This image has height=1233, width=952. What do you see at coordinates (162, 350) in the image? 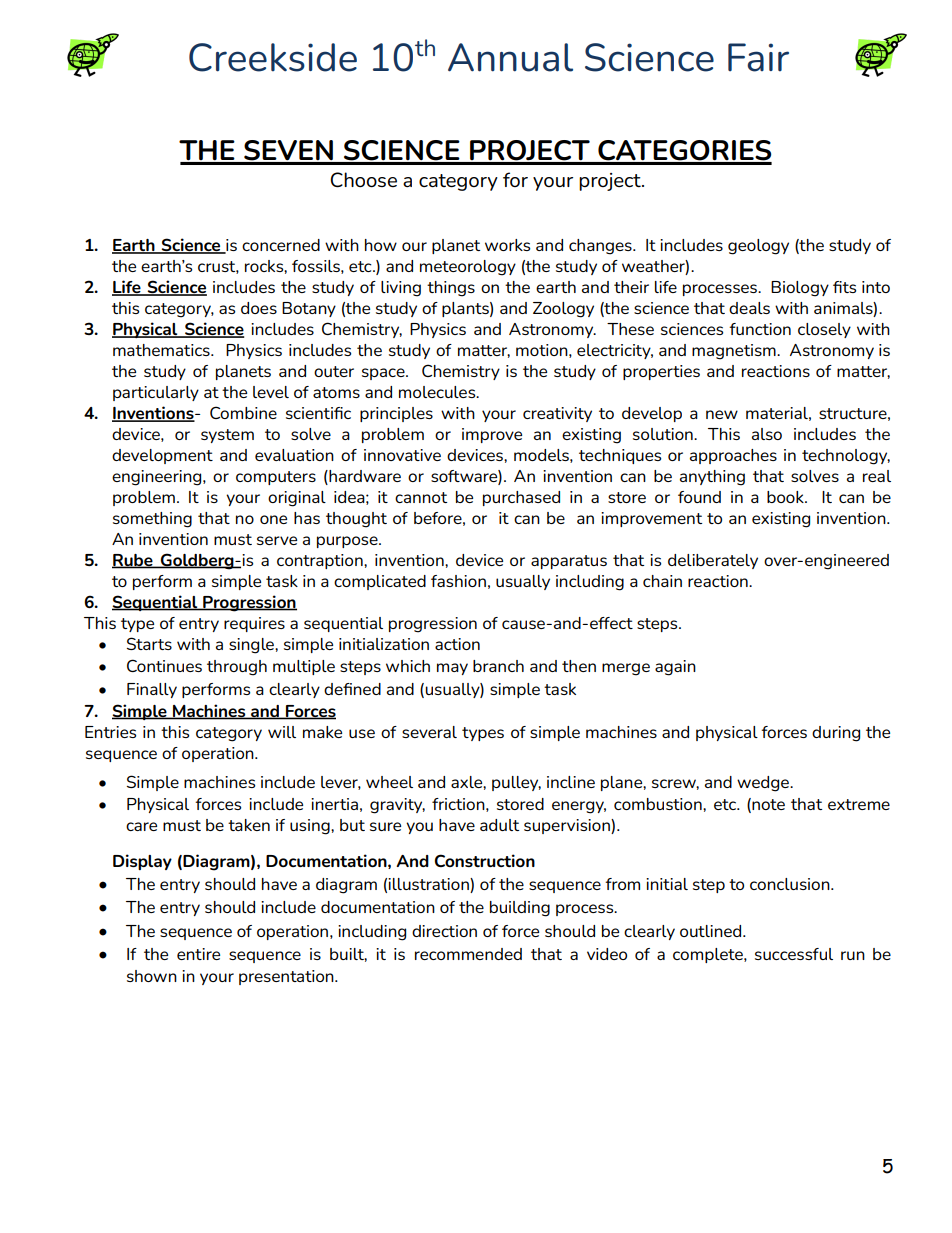
I see `mathematics` at bounding box center [162, 350].
